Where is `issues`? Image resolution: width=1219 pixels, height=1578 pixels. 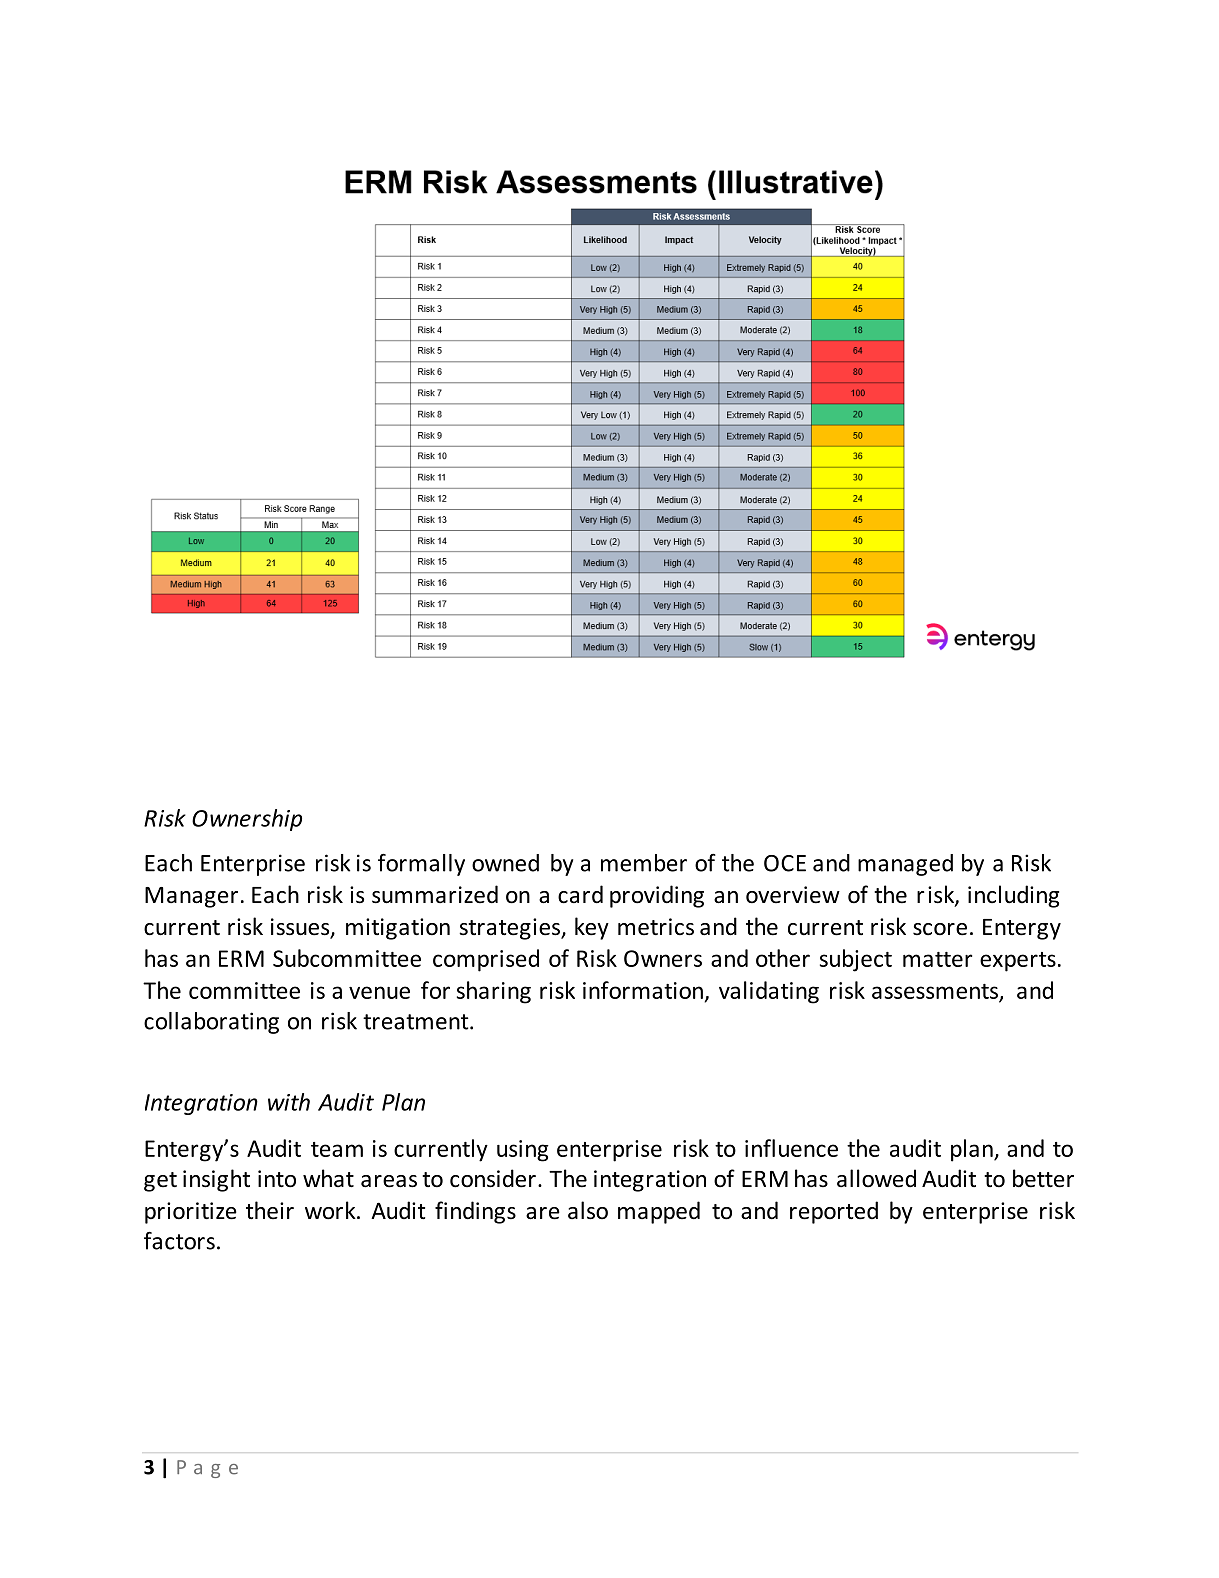
issues is located at coordinates (301, 928).
